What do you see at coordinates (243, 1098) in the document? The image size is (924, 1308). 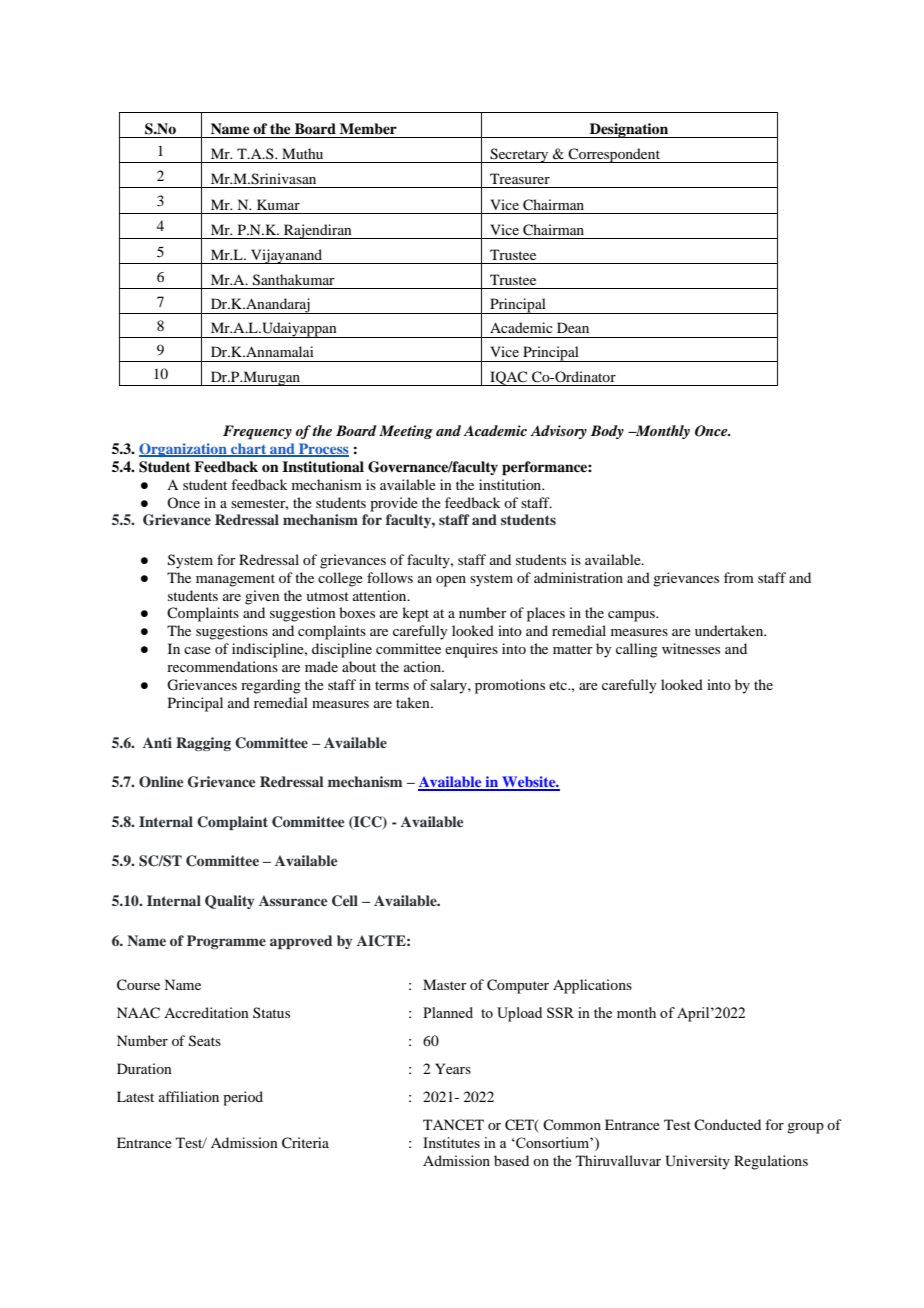 I see `period` at bounding box center [243, 1098].
